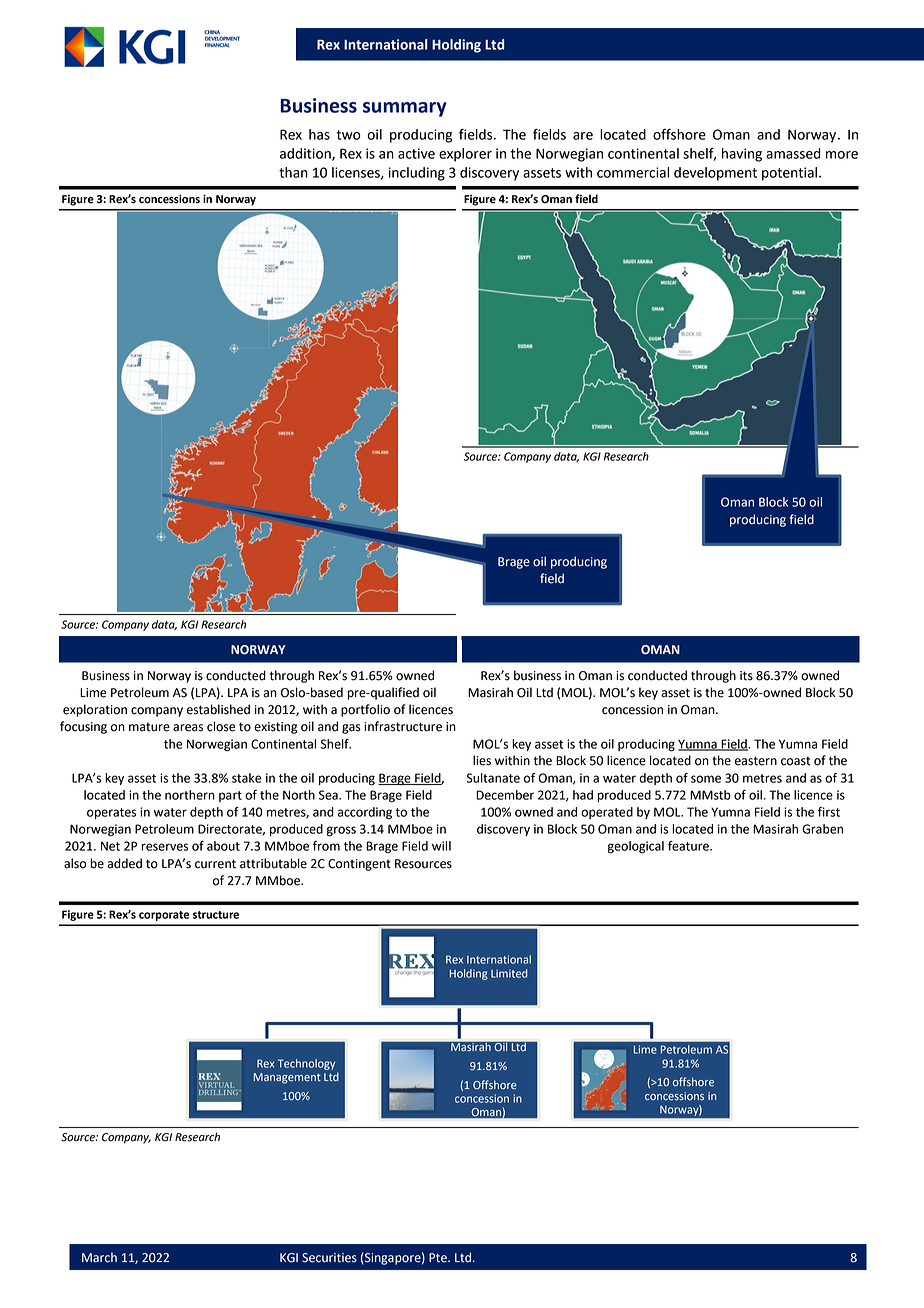  Describe the element at coordinates (509, 973) in the image. I see `Limited` at that location.
